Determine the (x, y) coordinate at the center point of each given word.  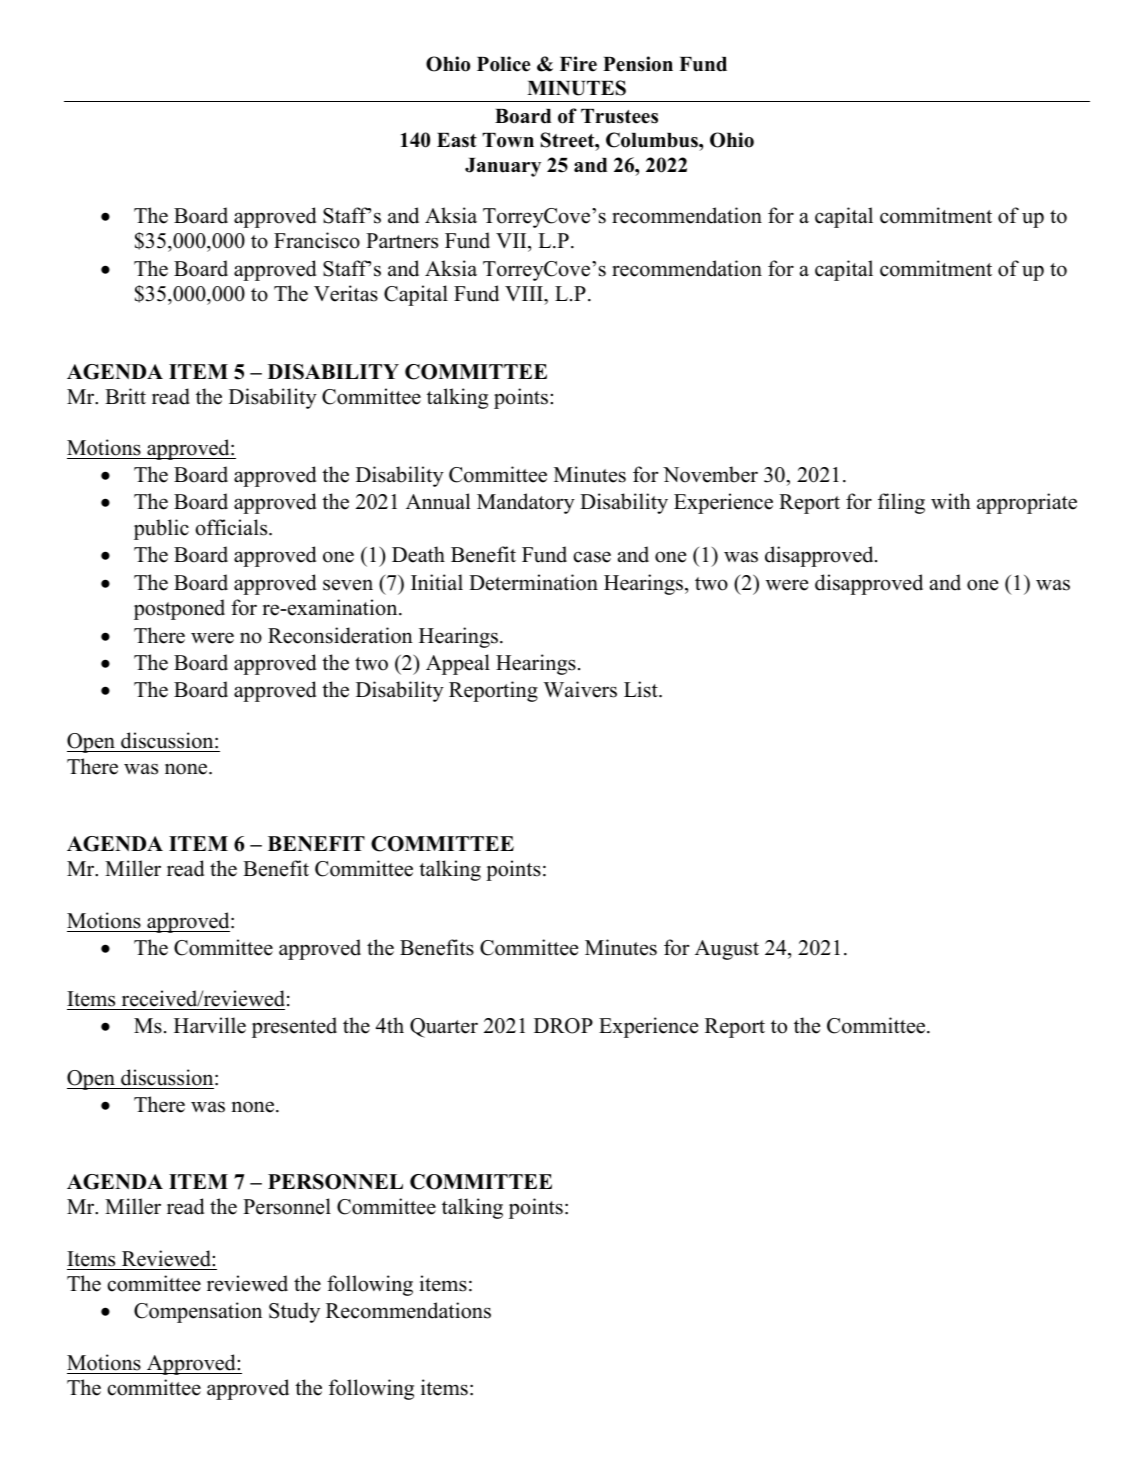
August (727, 950)
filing (901, 503)
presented (294, 1027)
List (642, 689)
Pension (638, 64)
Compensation (198, 1312)
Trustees (619, 116)
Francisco (317, 240)
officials (232, 527)
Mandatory (526, 503)
